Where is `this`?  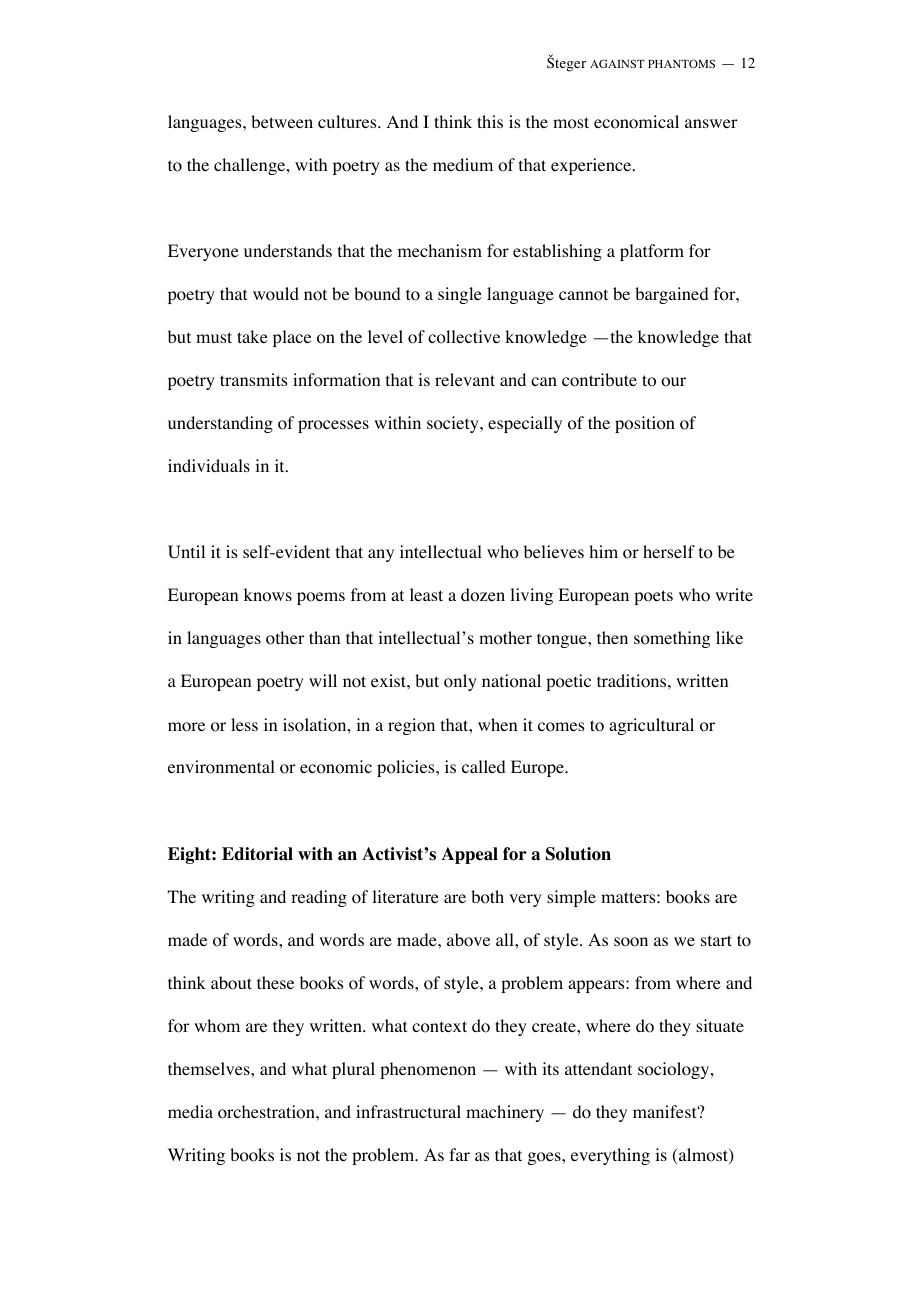 this is located at coordinates (490, 121).
